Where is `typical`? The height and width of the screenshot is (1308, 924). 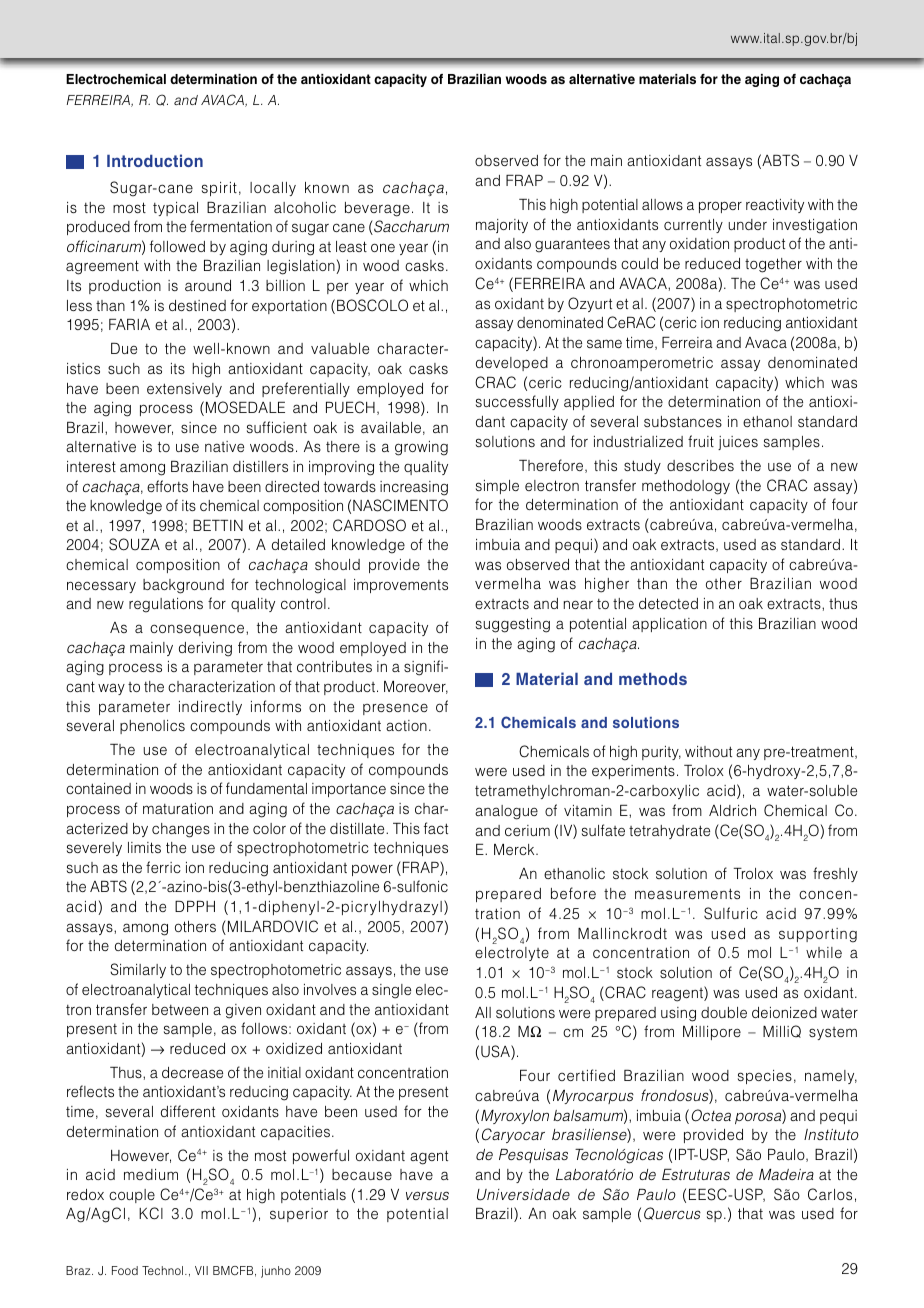 typical is located at coordinates (175, 209).
